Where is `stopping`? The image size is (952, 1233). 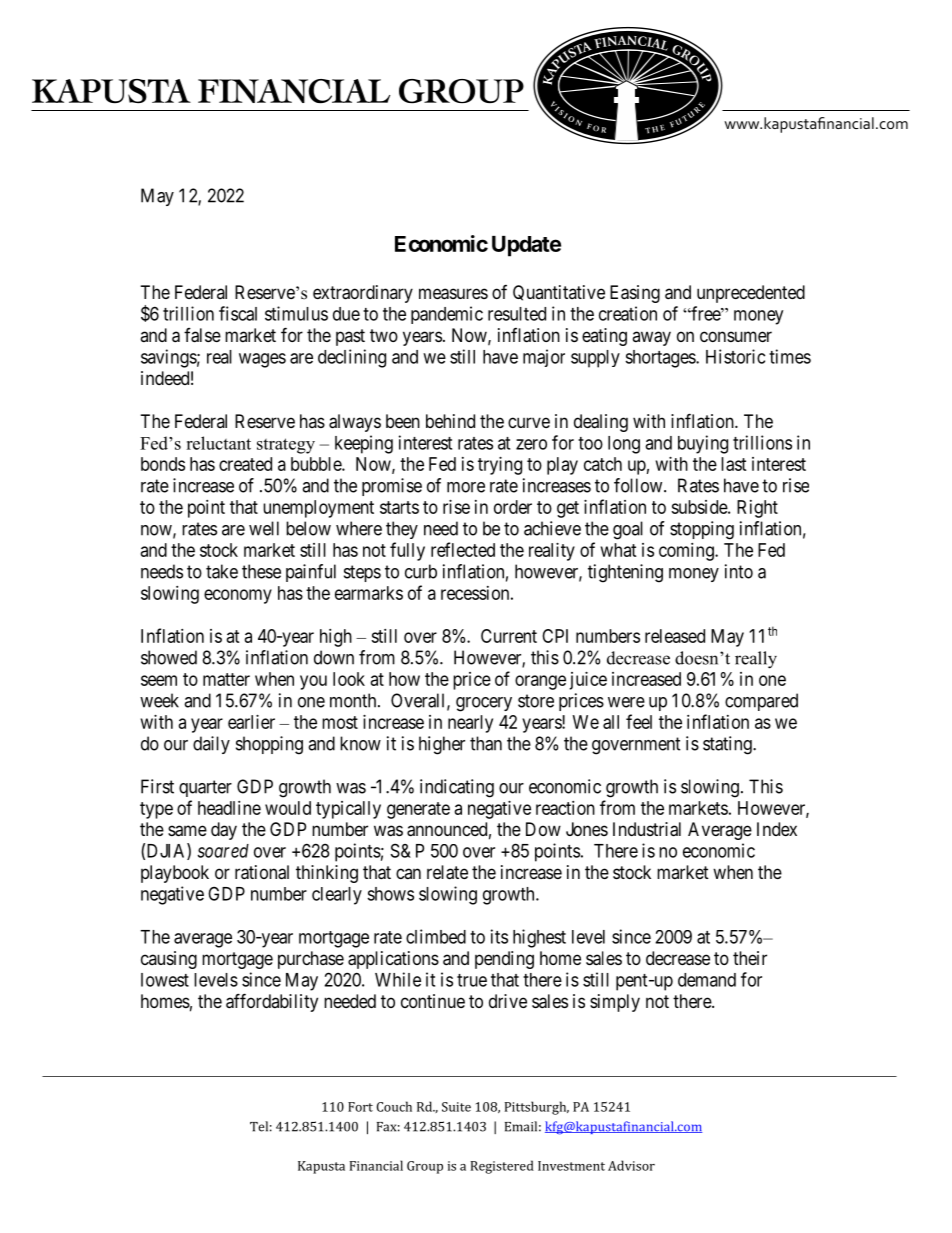 stopping is located at coordinates (702, 530).
